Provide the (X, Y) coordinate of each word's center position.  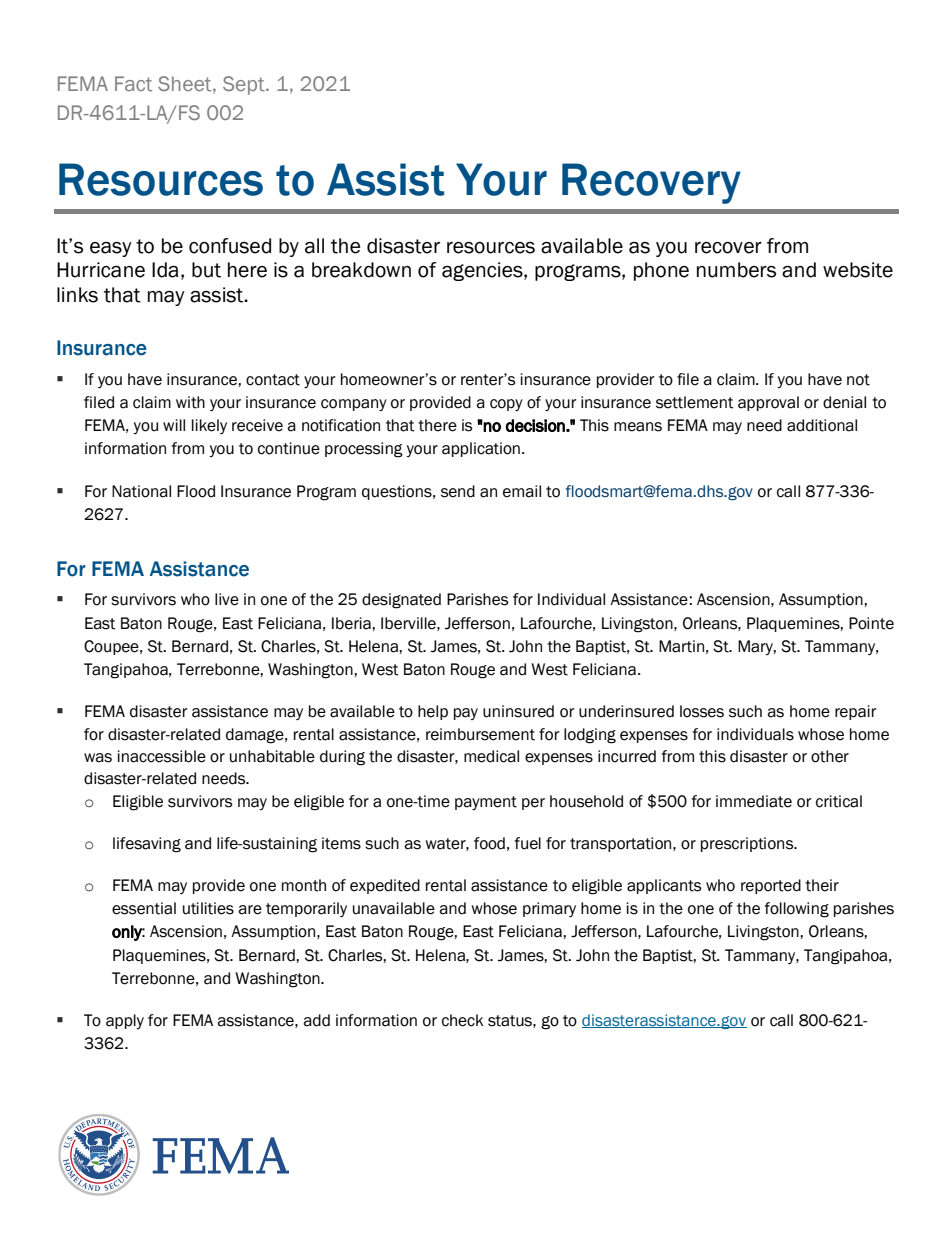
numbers (736, 270)
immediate (754, 801)
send (458, 491)
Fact (133, 83)
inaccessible (162, 756)
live (227, 599)
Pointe (871, 623)
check (463, 1020)
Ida (165, 270)
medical (491, 756)
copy (506, 405)
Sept (245, 85)
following (796, 910)
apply (125, 1021)
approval (768, 403)
